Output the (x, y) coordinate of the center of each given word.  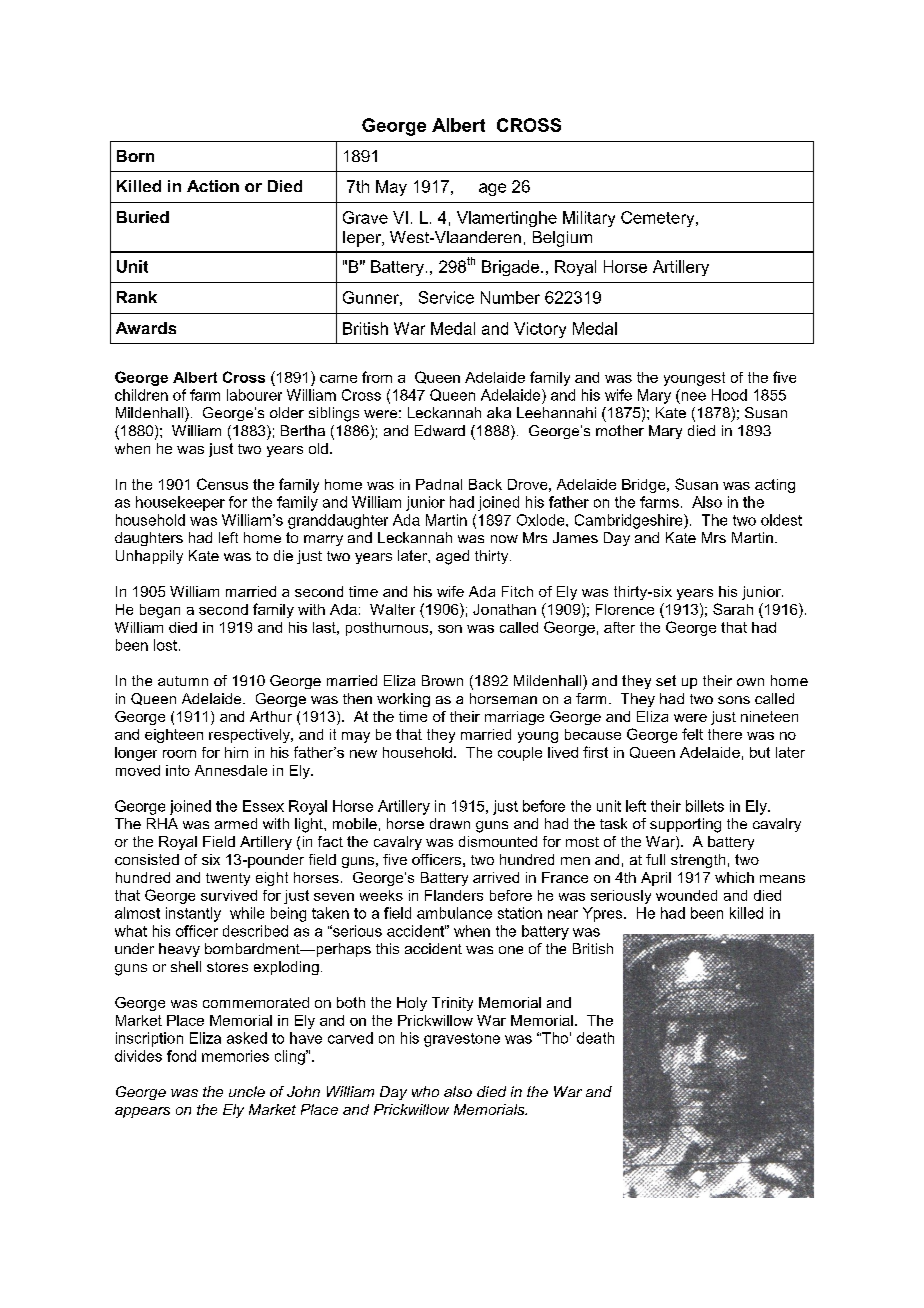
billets (705, 806)
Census (222, 484)
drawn (450, 823)
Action (213, 186)
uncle (247, 1091)
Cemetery (659, 219)
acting (775, 486)
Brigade (510, 268)
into (178, 770)
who (425, 1091)
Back (485, 484)
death (595, 1038)
